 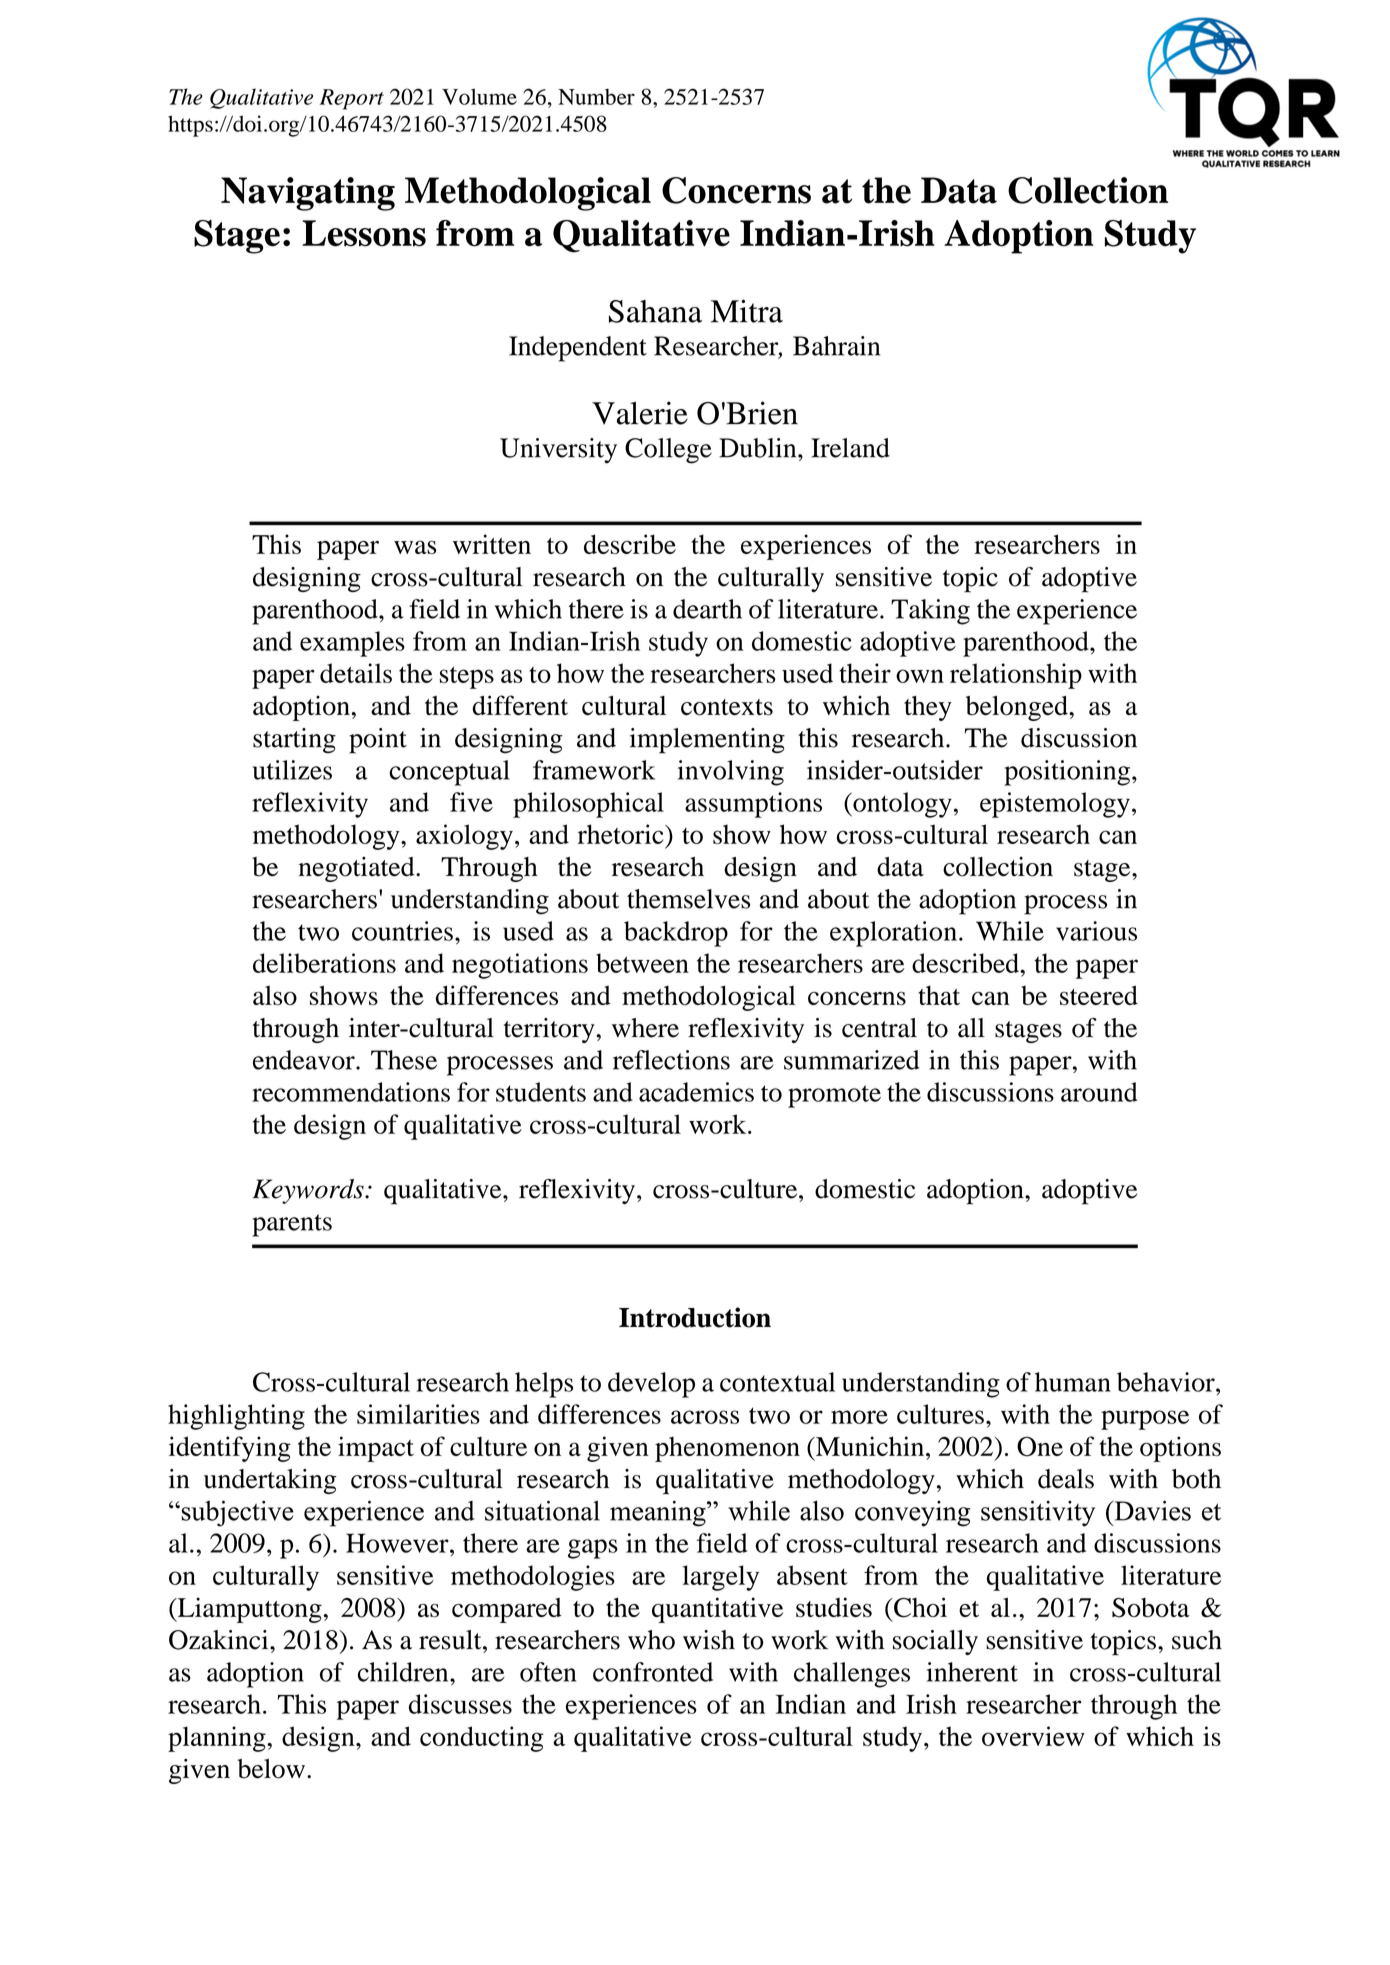 I want to click on backdrop, so click(x=676, y=934).
